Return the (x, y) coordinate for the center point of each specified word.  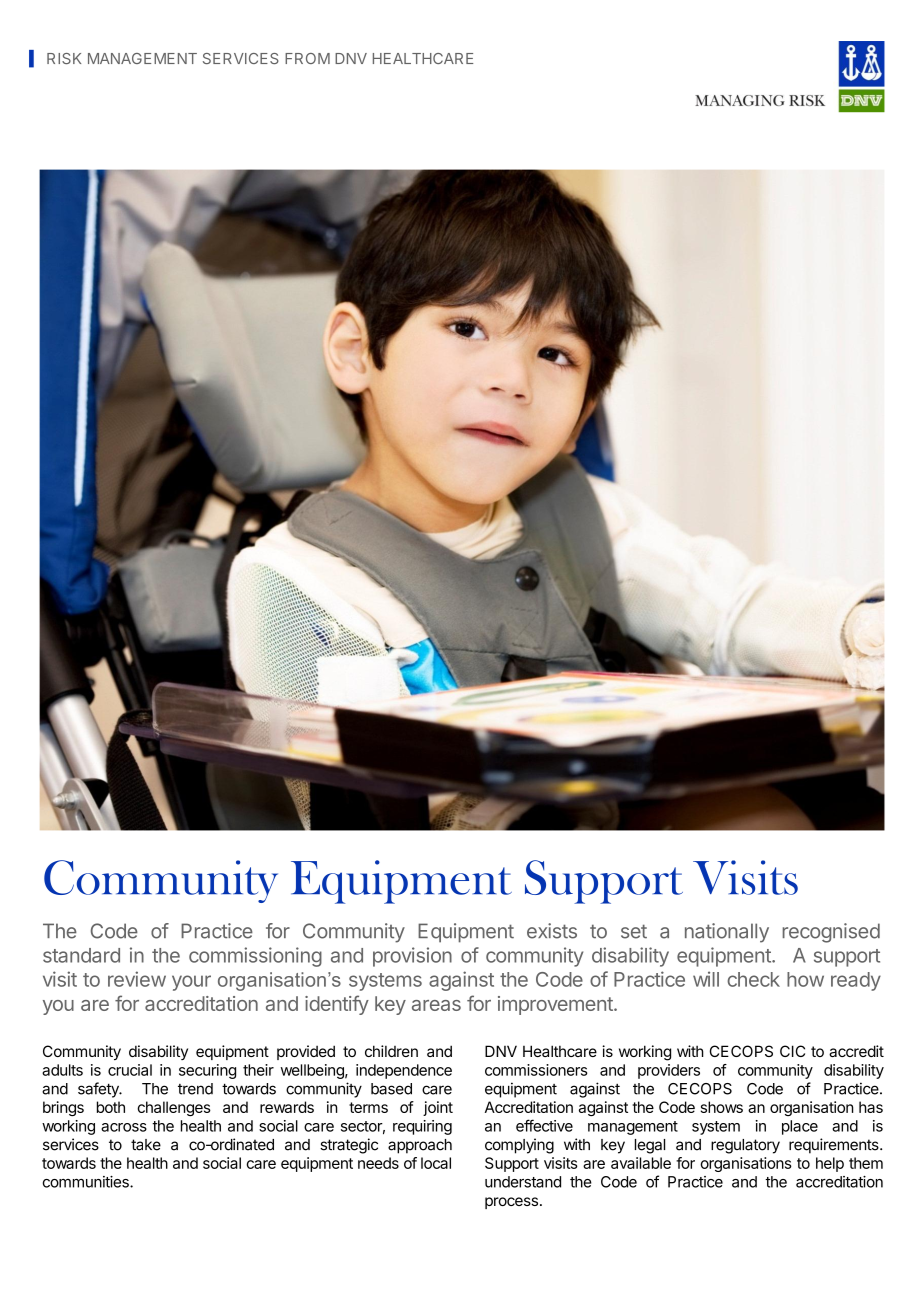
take (146, 1145)
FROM (307, 58)
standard (81, 955)
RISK (64, 58)
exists (552, 931)
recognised (831, 933)
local (436, 1163)
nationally (727, 933)
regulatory (745, 1146)
